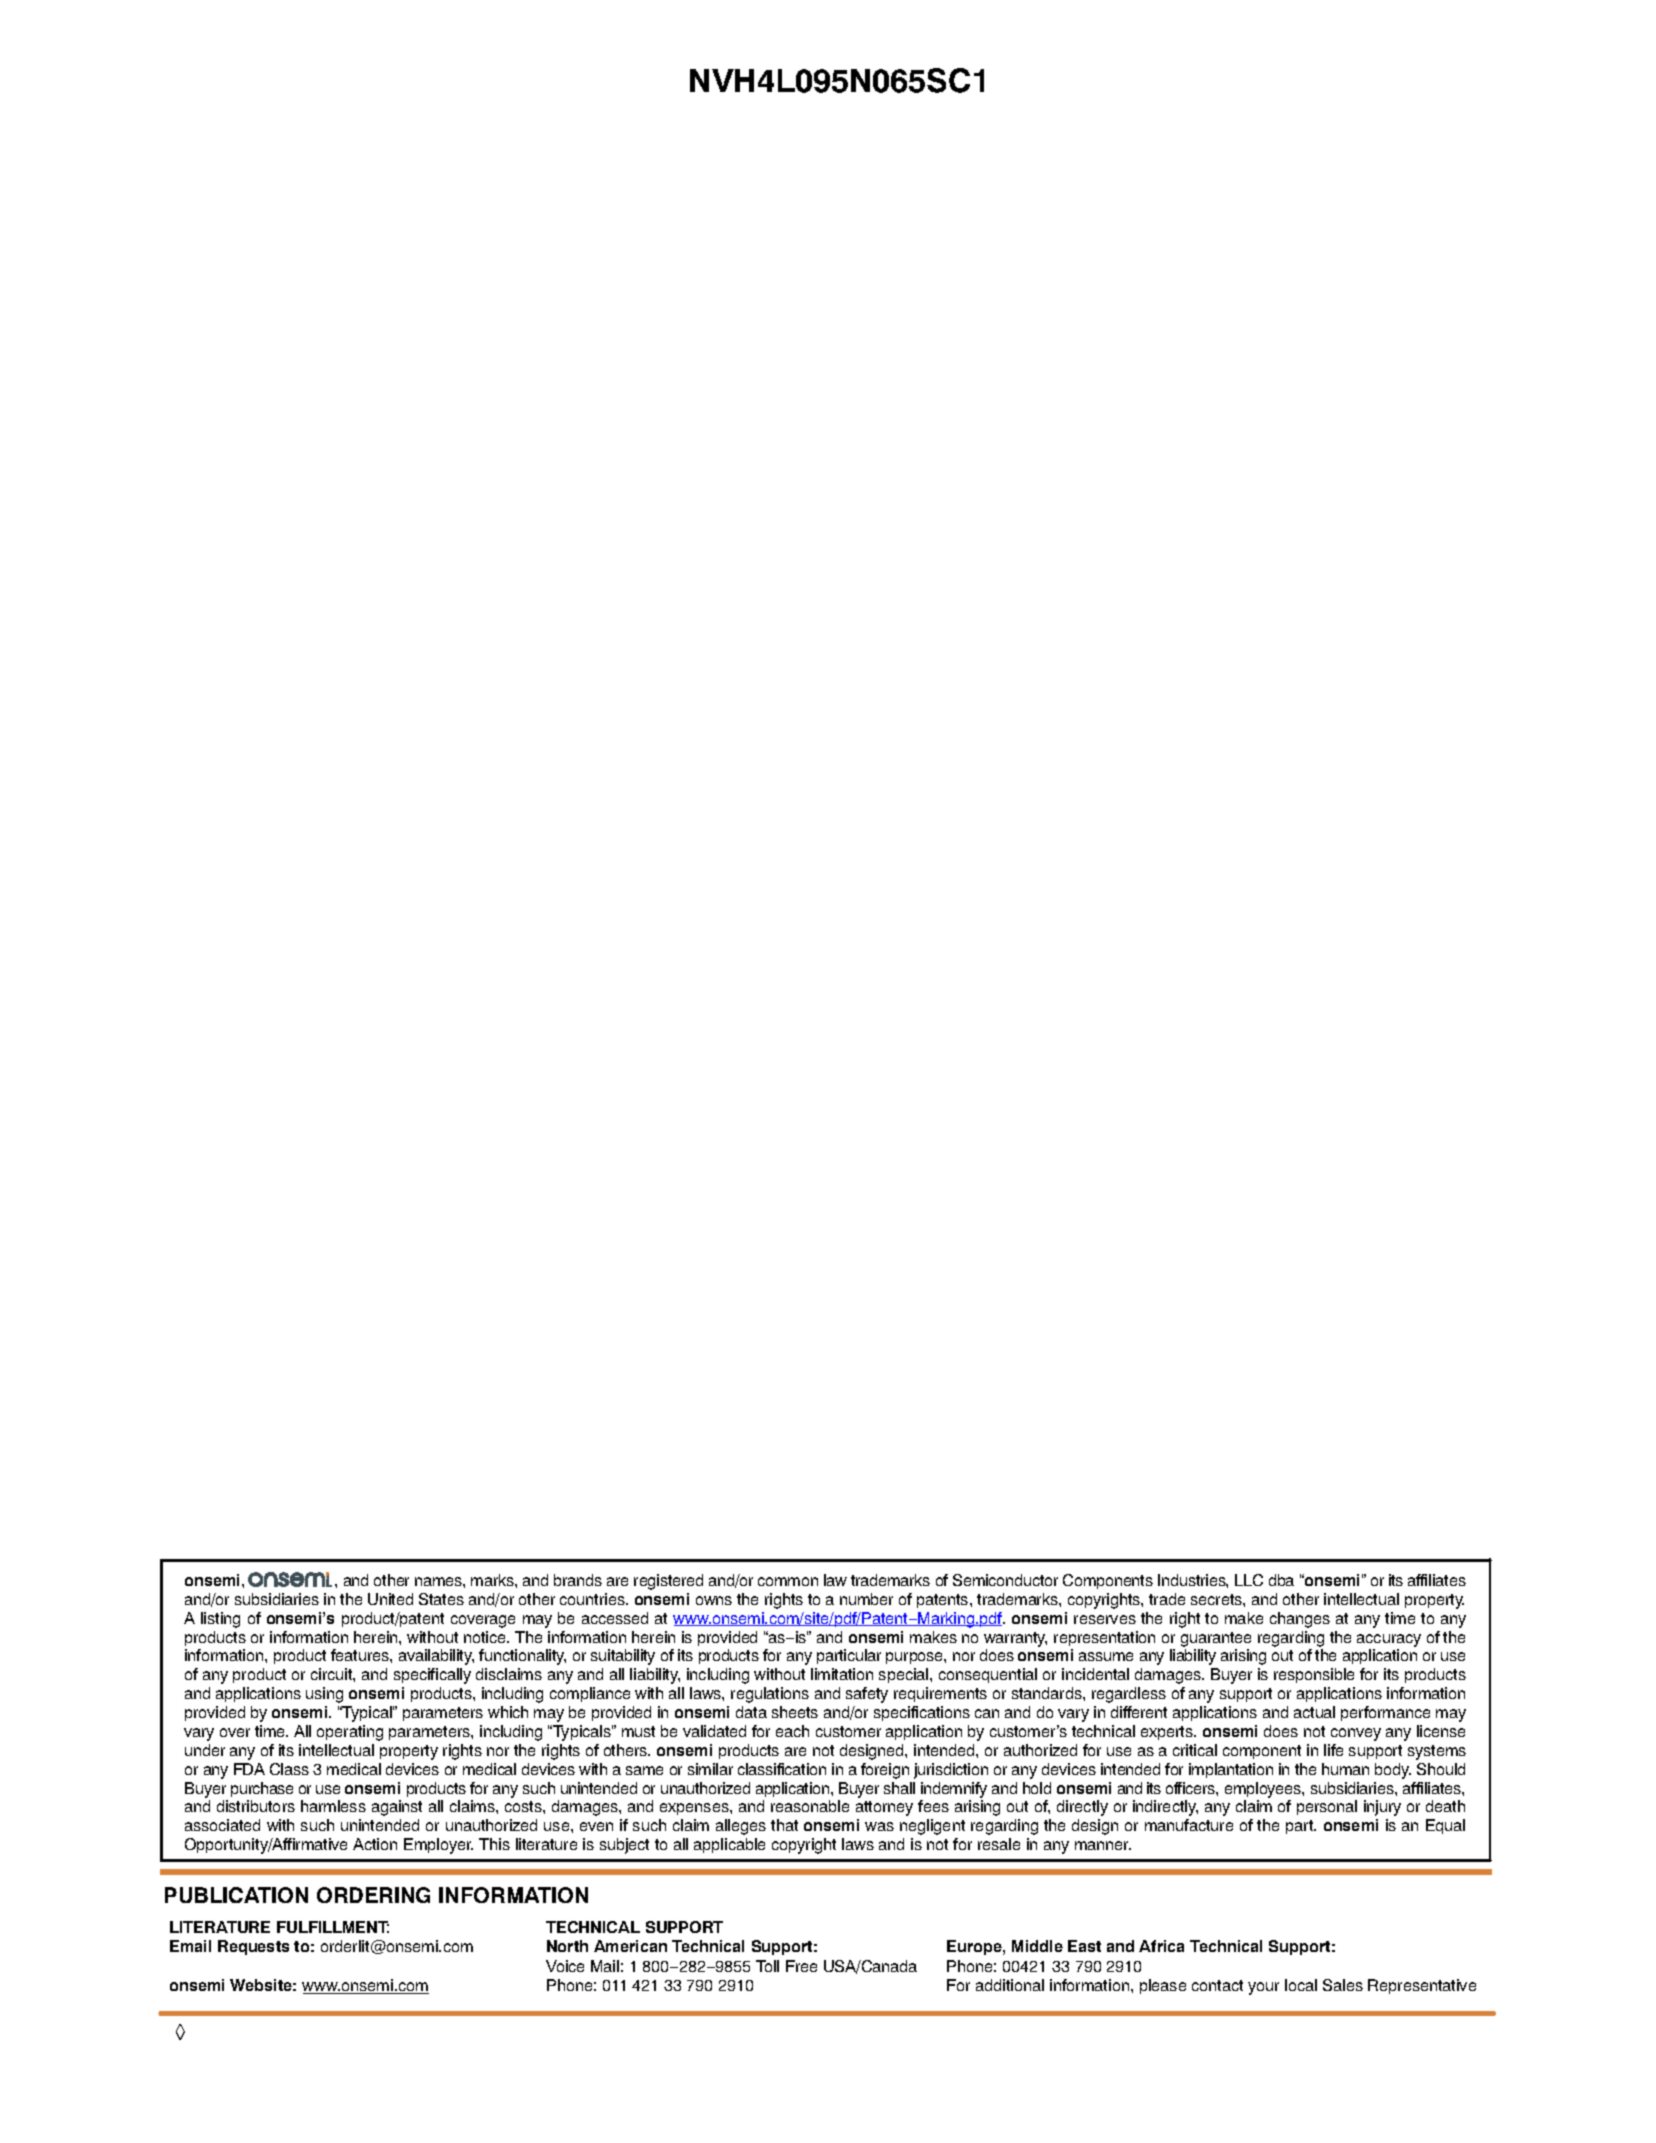 Image resolution: width=1656 pixels, height=2143 pixels. Describe the element at coordinates (1281, 1580) in the screenshot. I see `dba` at that location.
